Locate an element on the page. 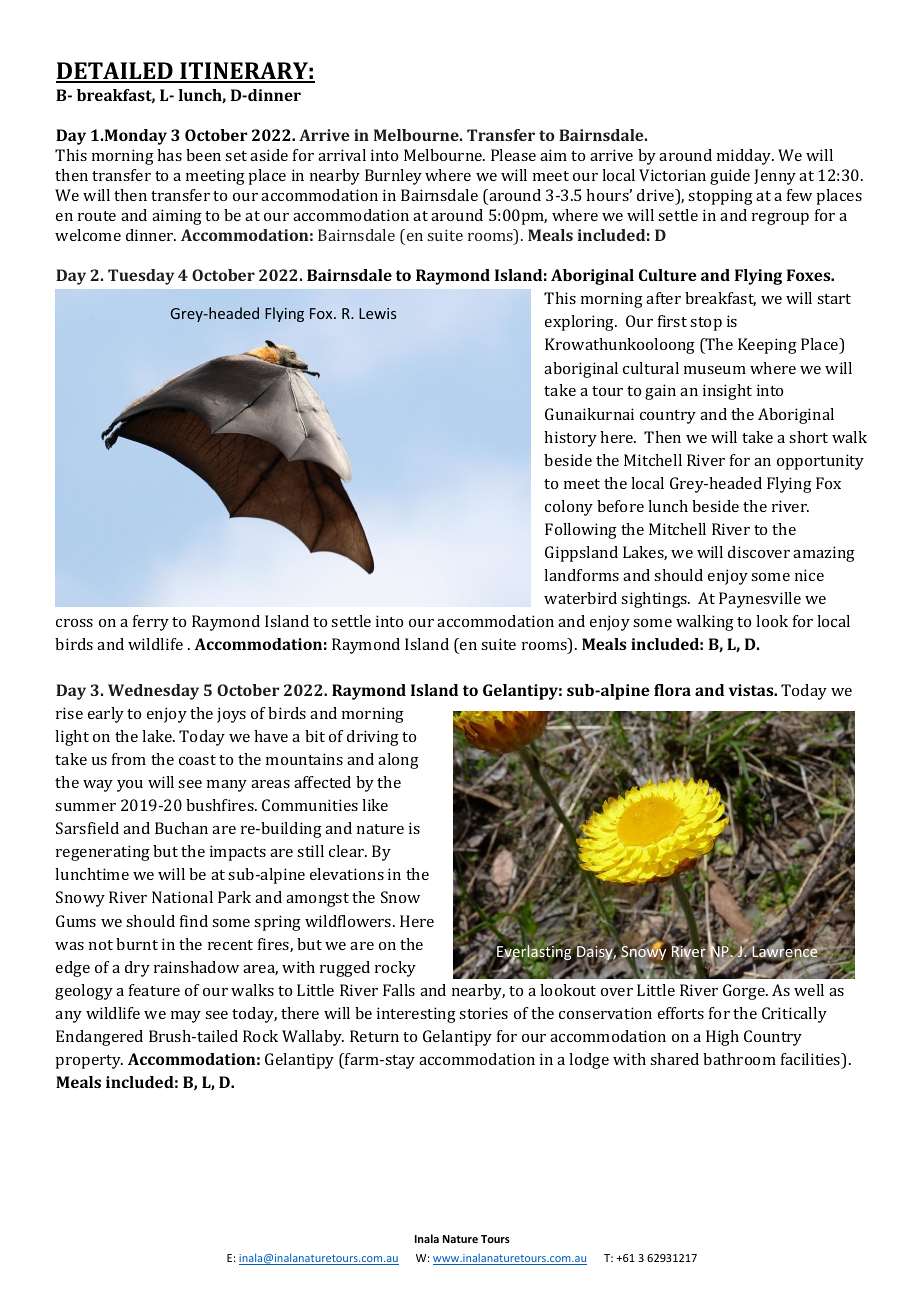 The width and height of the page is (924, 1308). guide is located at coordinates (730, 177).
